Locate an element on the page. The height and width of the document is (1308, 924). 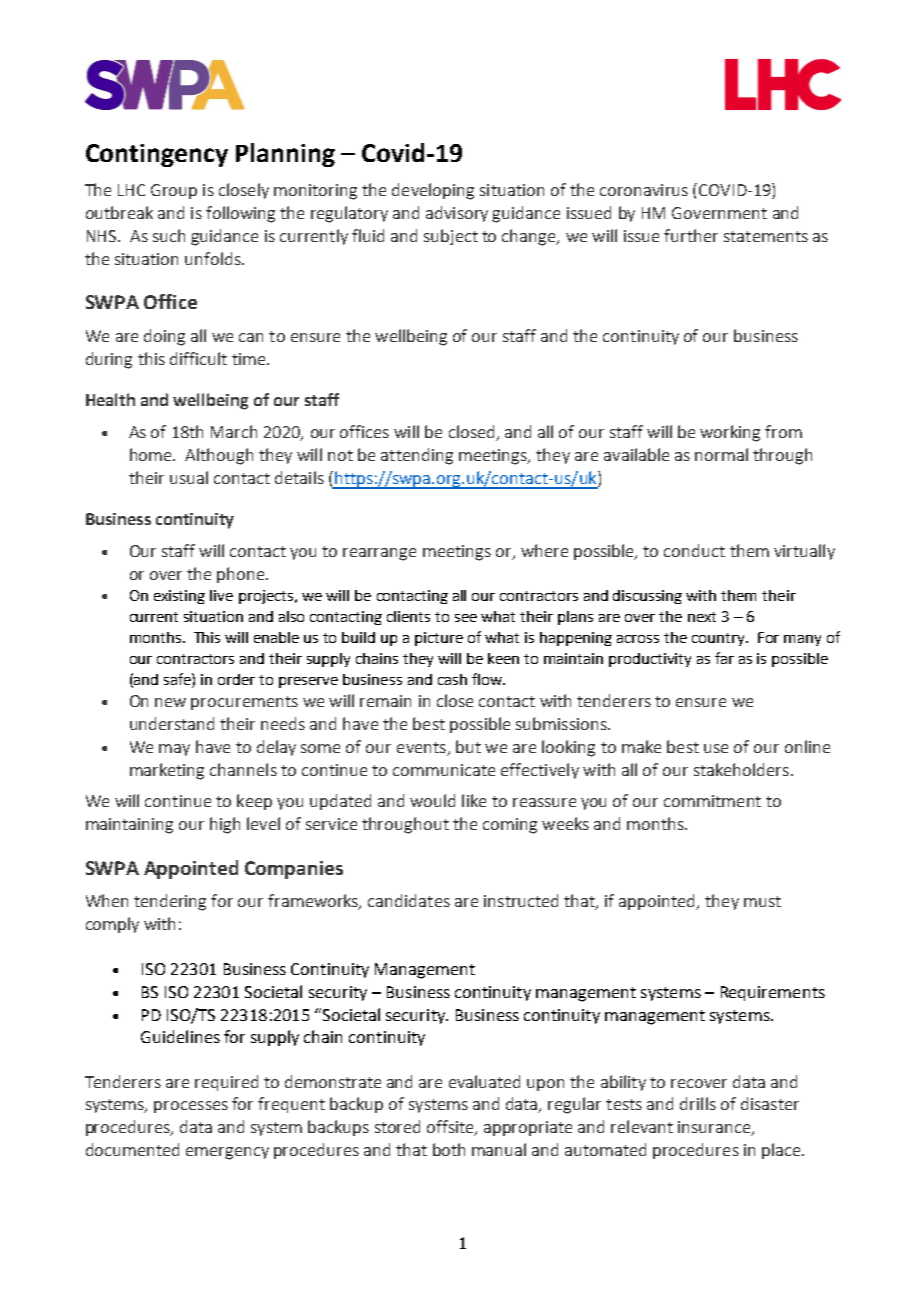
processes is located at coordinates (191, 1107).
